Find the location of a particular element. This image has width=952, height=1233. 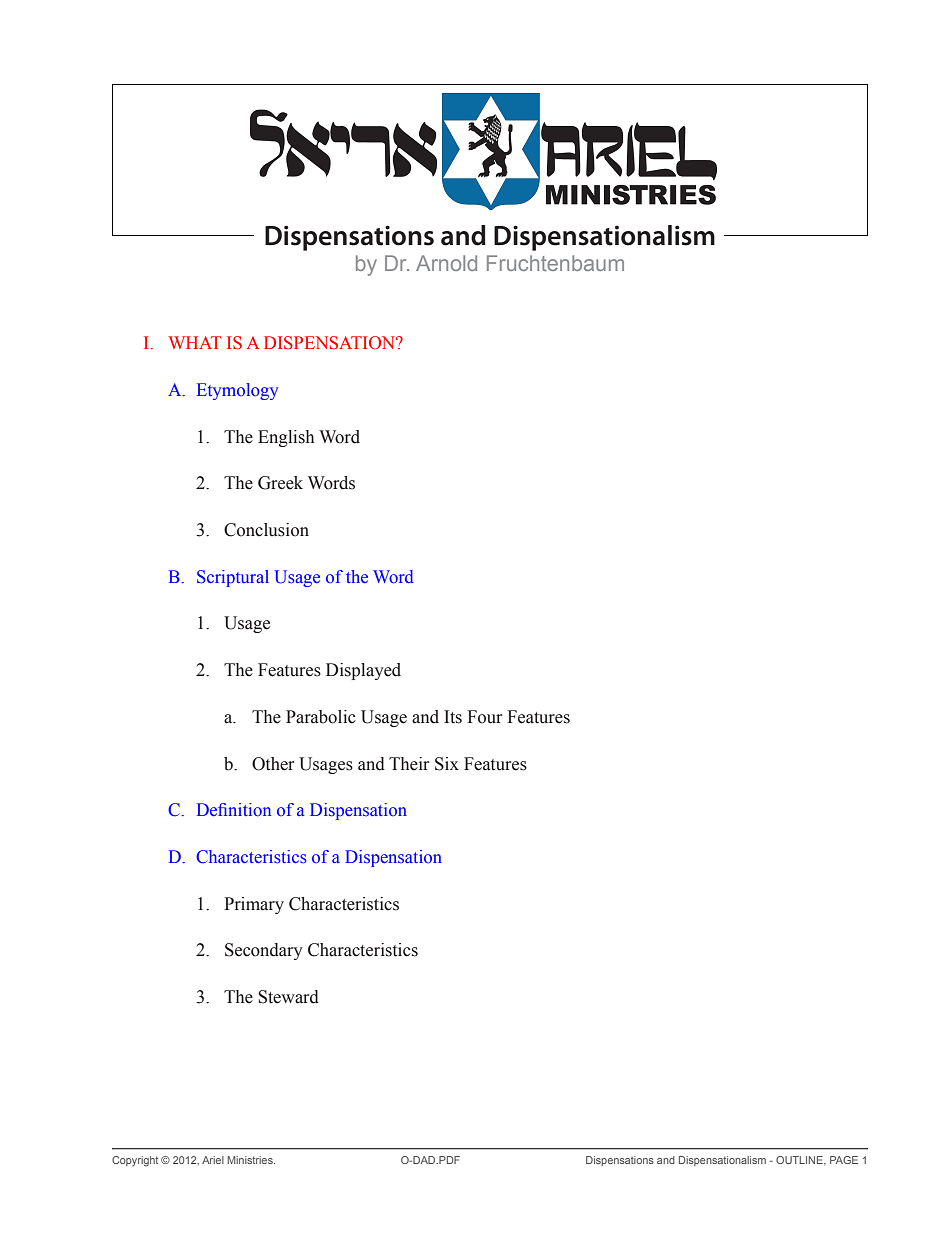

Ariel is located at coordinates (213, 1160).
